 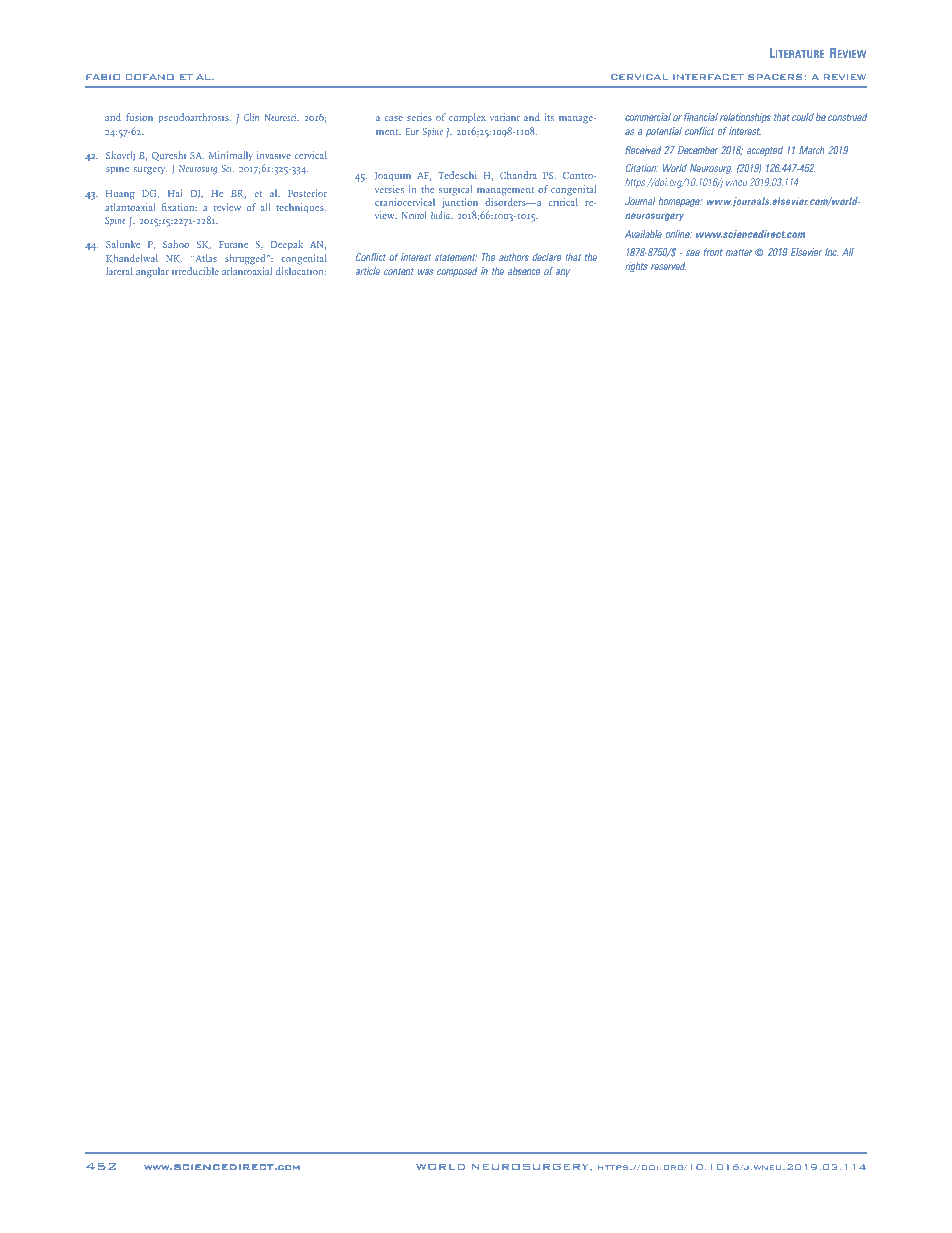 What do you see at coordinates (460, 203) in the screenshot?
I see `junction` at bounding box center [460, 203].
